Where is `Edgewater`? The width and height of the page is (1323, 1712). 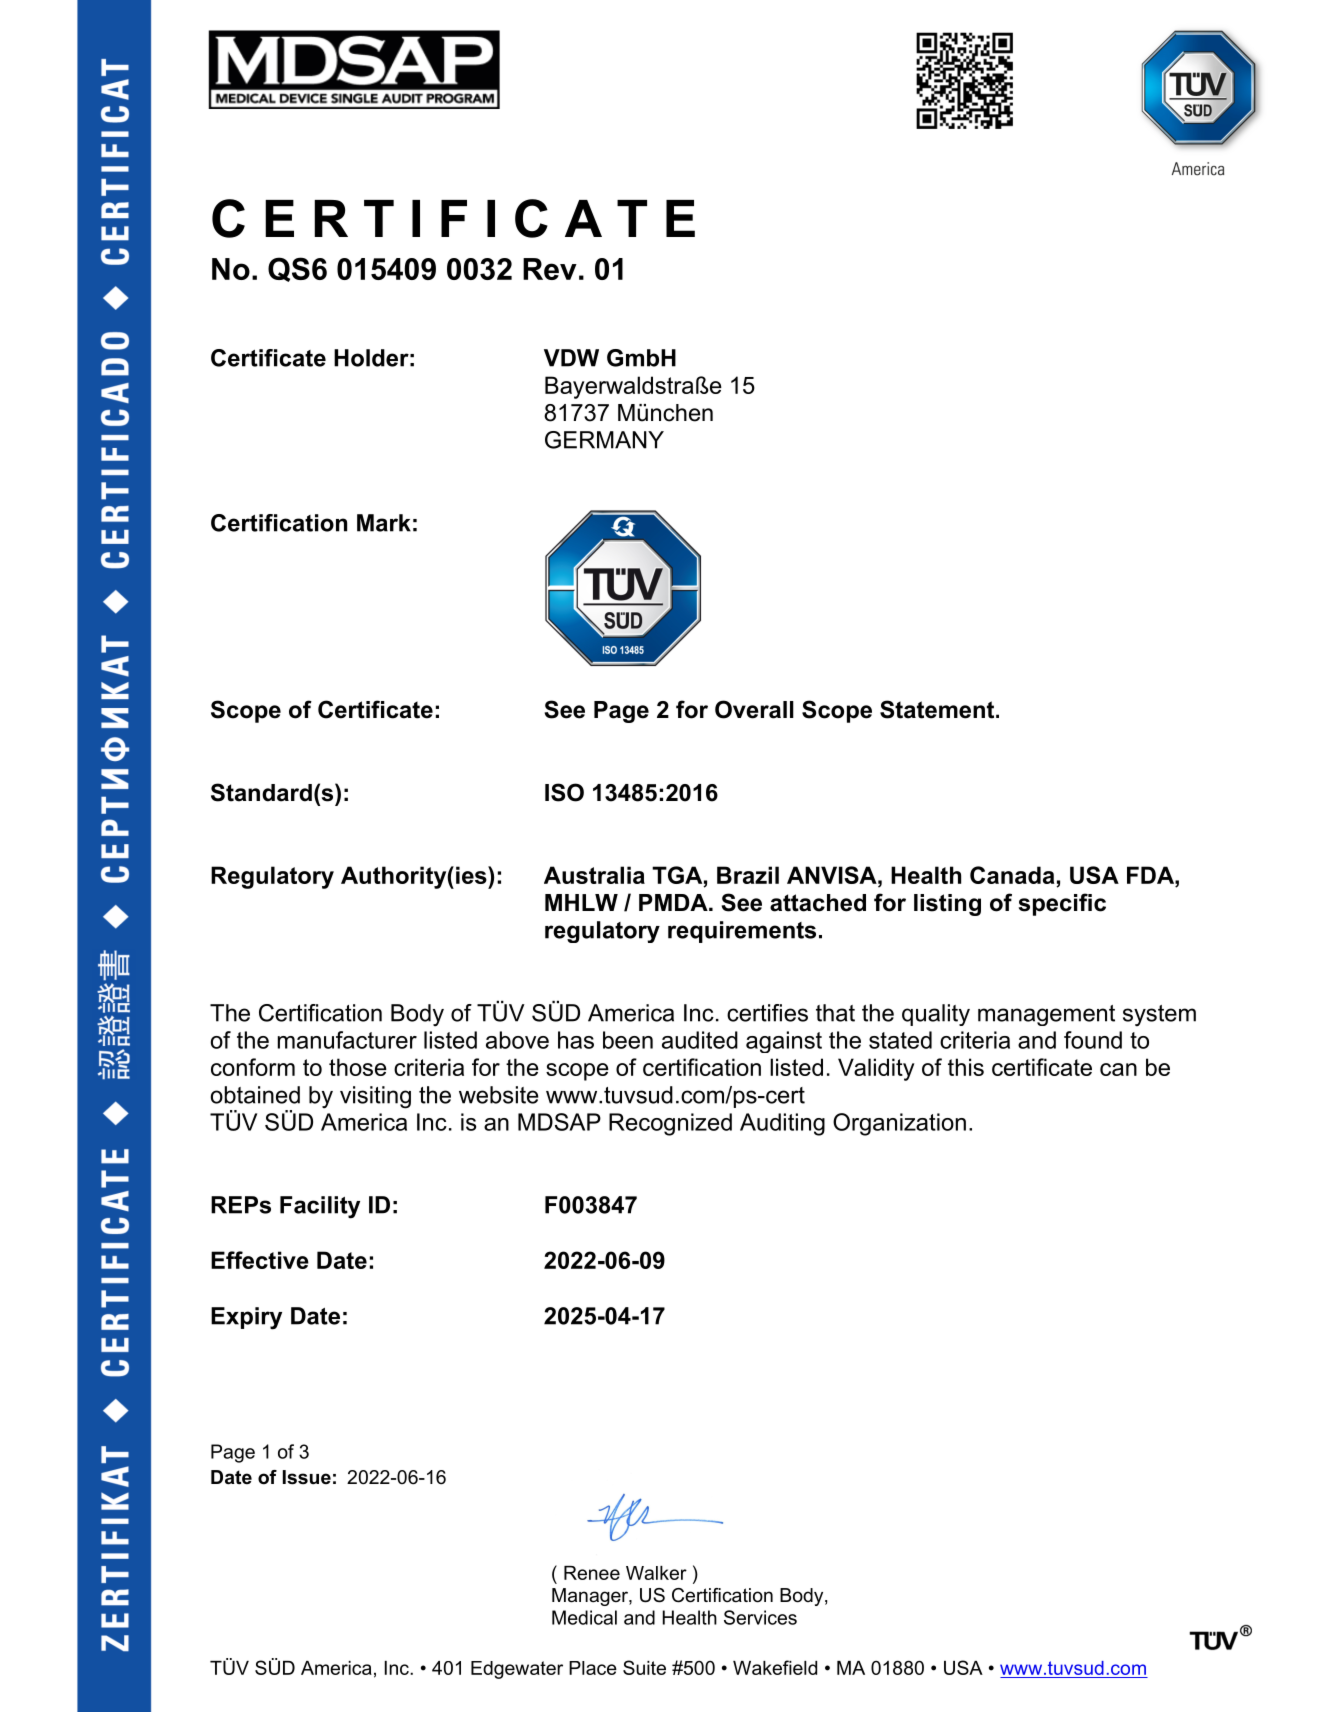 Edgewater is located at coordinates (517, 1670).
